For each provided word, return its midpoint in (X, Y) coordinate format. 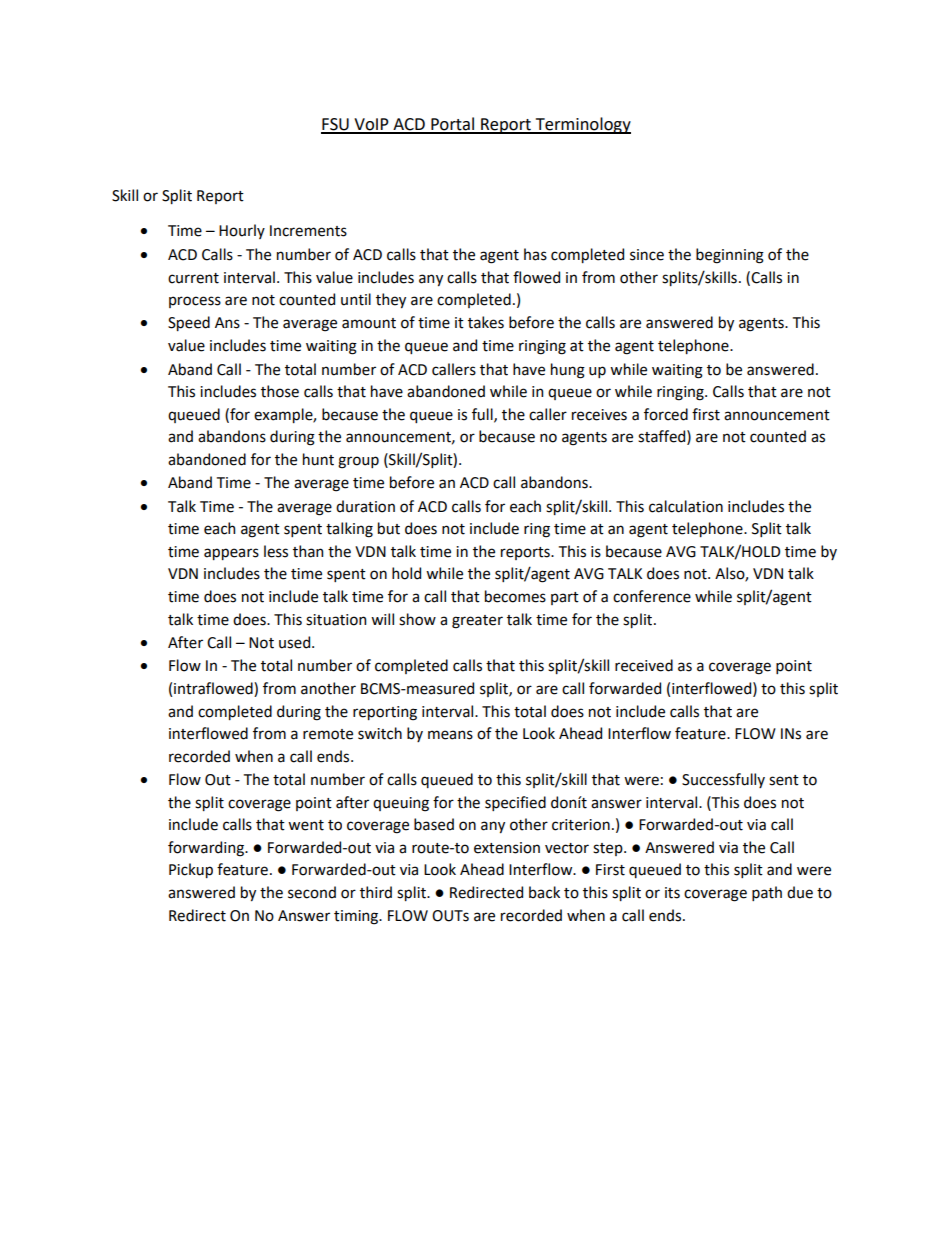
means (450, 735)
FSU (336, 125)
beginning (730, 256)
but (389, 528)
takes (486, 322)
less (276, 551)
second (312, 892)
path (767, 893)
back (544, 892)
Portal (453, 125)
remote (328, 734)
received (644, 665)
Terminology (582, 125)
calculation (686, 506)
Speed (189, 323)
